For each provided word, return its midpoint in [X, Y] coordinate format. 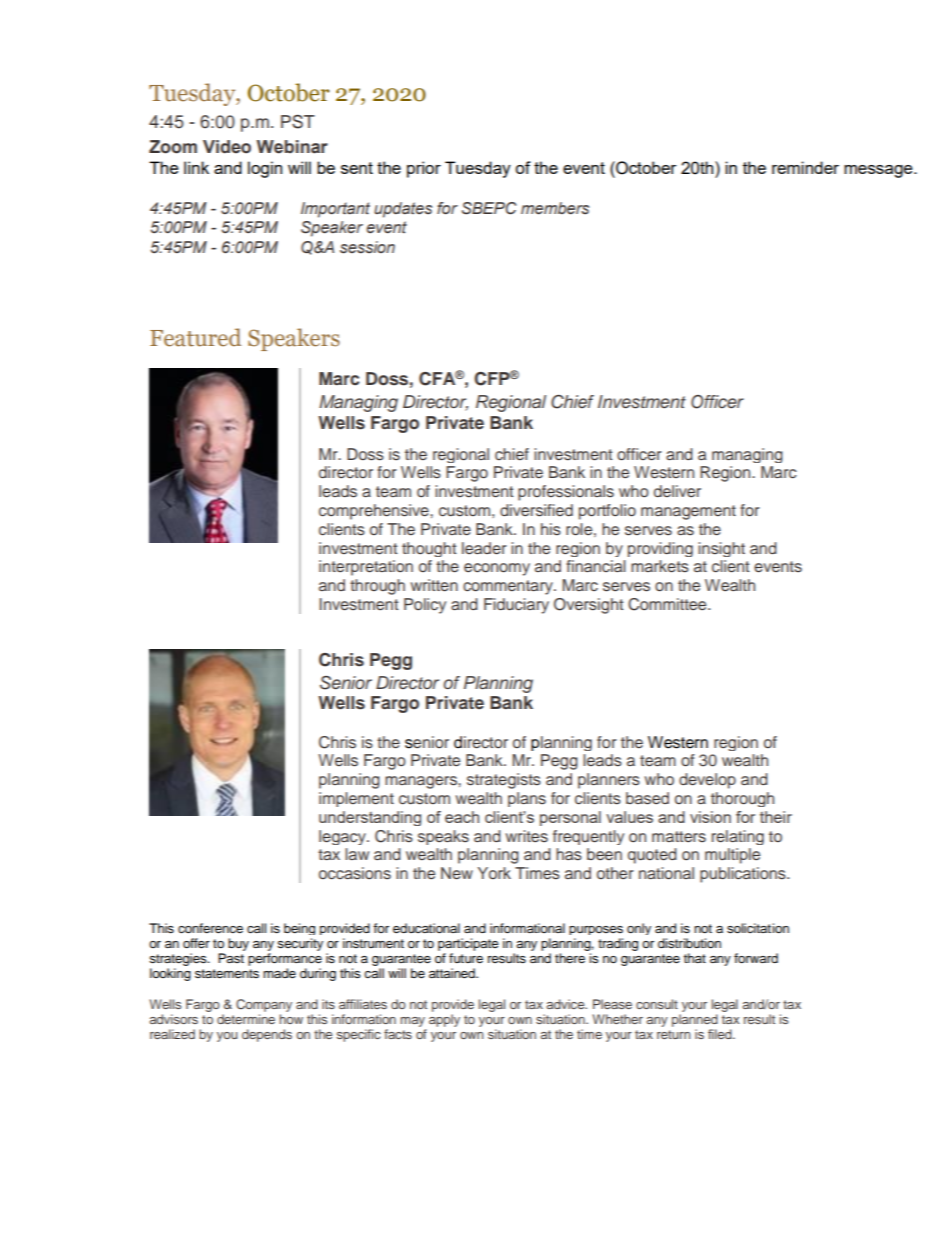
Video [227, 147]
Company [264, 1005]
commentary [509, 587]
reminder [805, 167]
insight [721, 549]
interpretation [366, 568]
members [555, 208]
